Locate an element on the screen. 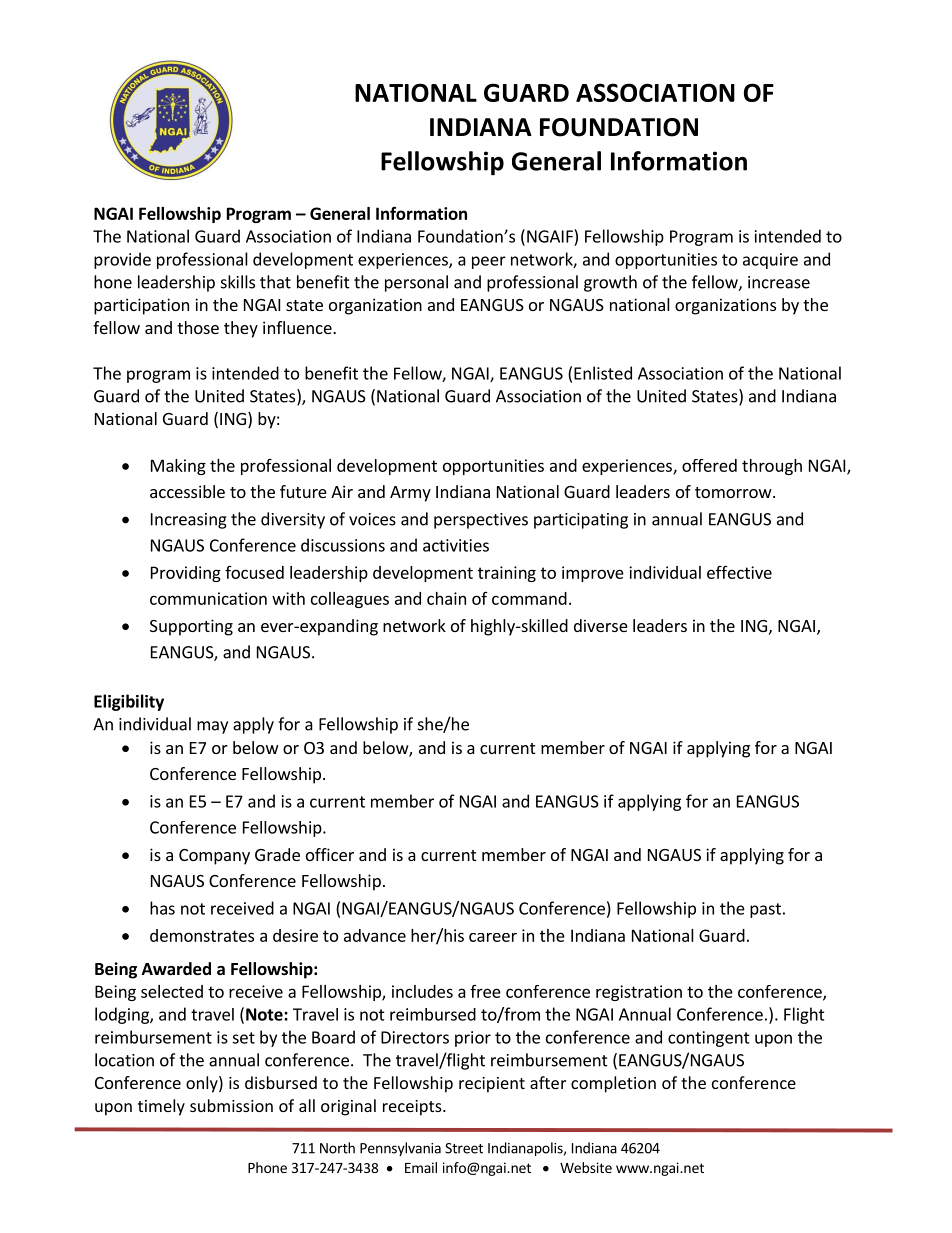 The height and width of the screenshot is (1233, 952). accessible is located at coordinates (187, 491).
